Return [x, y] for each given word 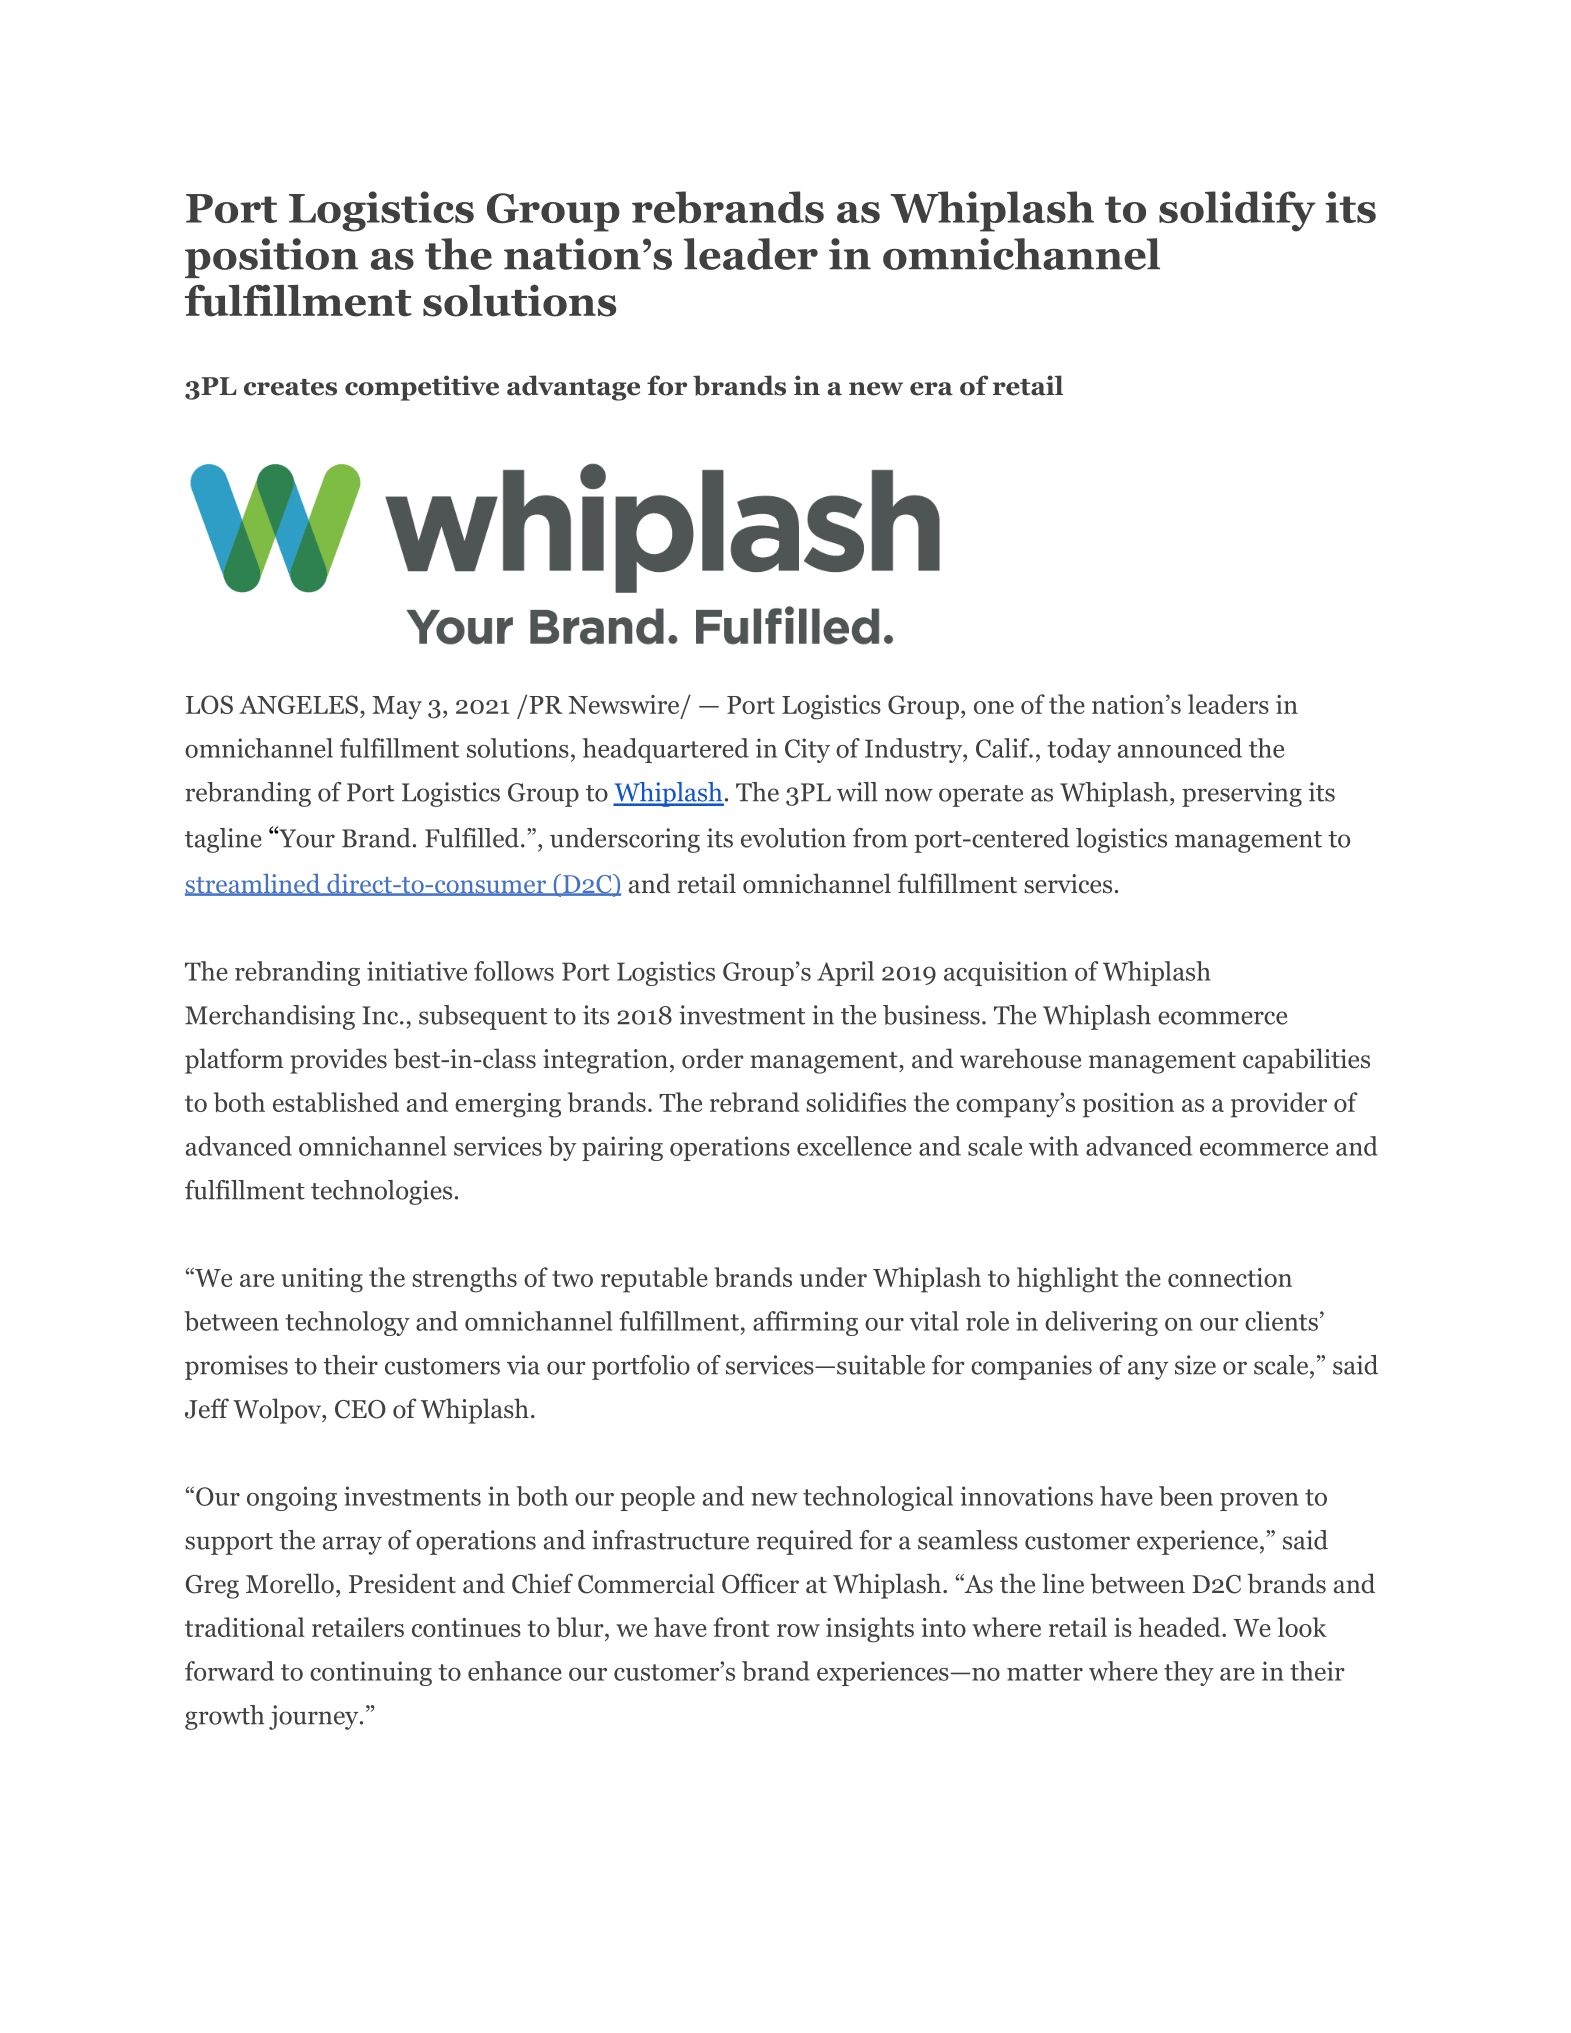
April [845, 973]
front [741, 1627]
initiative [417, 971]
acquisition [1006, 973]
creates [290, 387]
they [1189, 1673]
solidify [1237, 211]
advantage [573, 388]
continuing [371, 1673]
